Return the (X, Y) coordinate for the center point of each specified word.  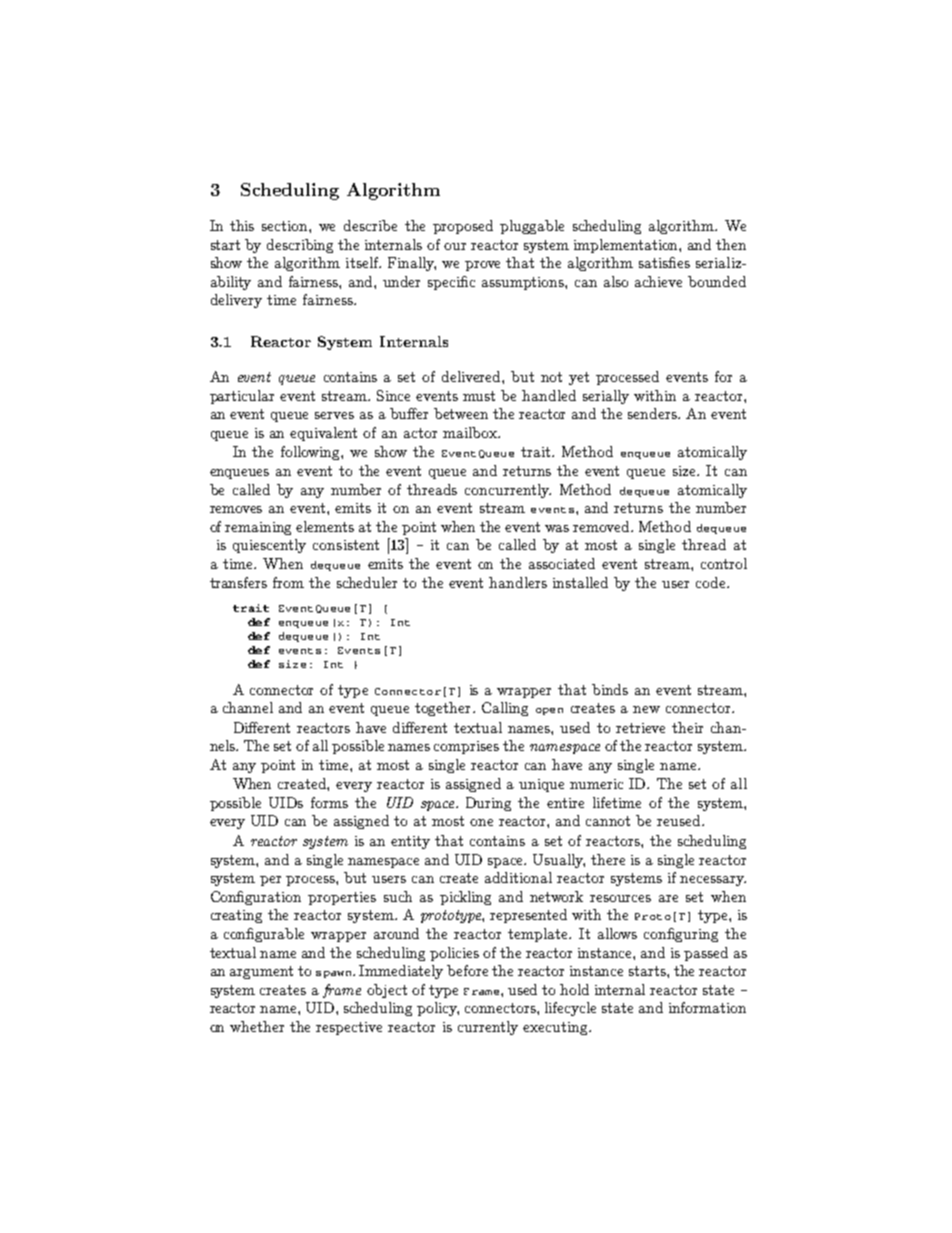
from (288, 582)
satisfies (664, 262)
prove (482, 266)
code (712, 582)
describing (300, 246)
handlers (518, 582)
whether (257, 1026)
